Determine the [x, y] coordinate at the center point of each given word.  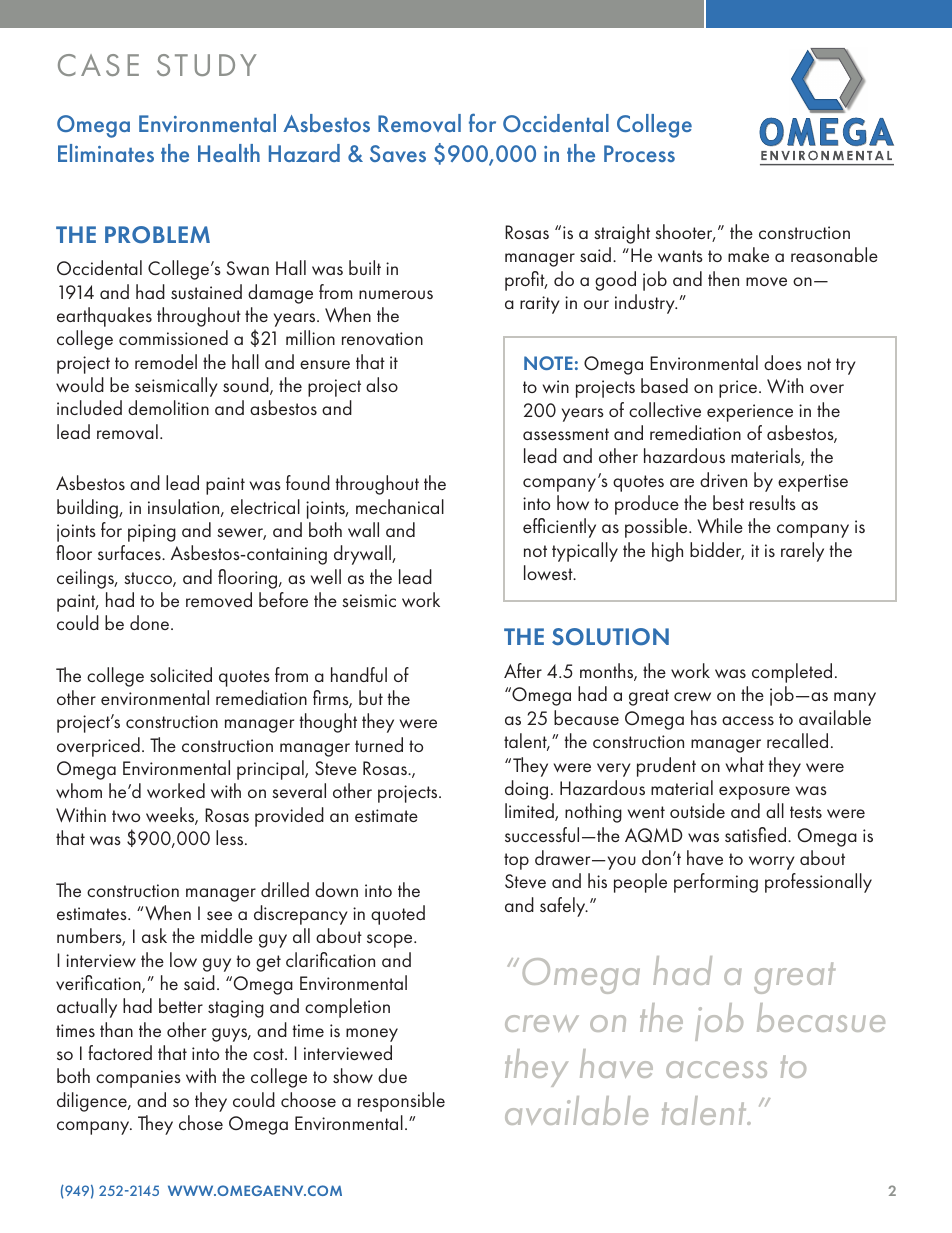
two [126, 816]
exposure [754, 793]
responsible [401, 1102]
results [773, 502]
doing [526, 790]
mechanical [400, 506]
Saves [398, 153]
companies [138, 1079]
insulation [185, 508]
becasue [821, 1017]
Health [229, 153]
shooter [685, 233]
